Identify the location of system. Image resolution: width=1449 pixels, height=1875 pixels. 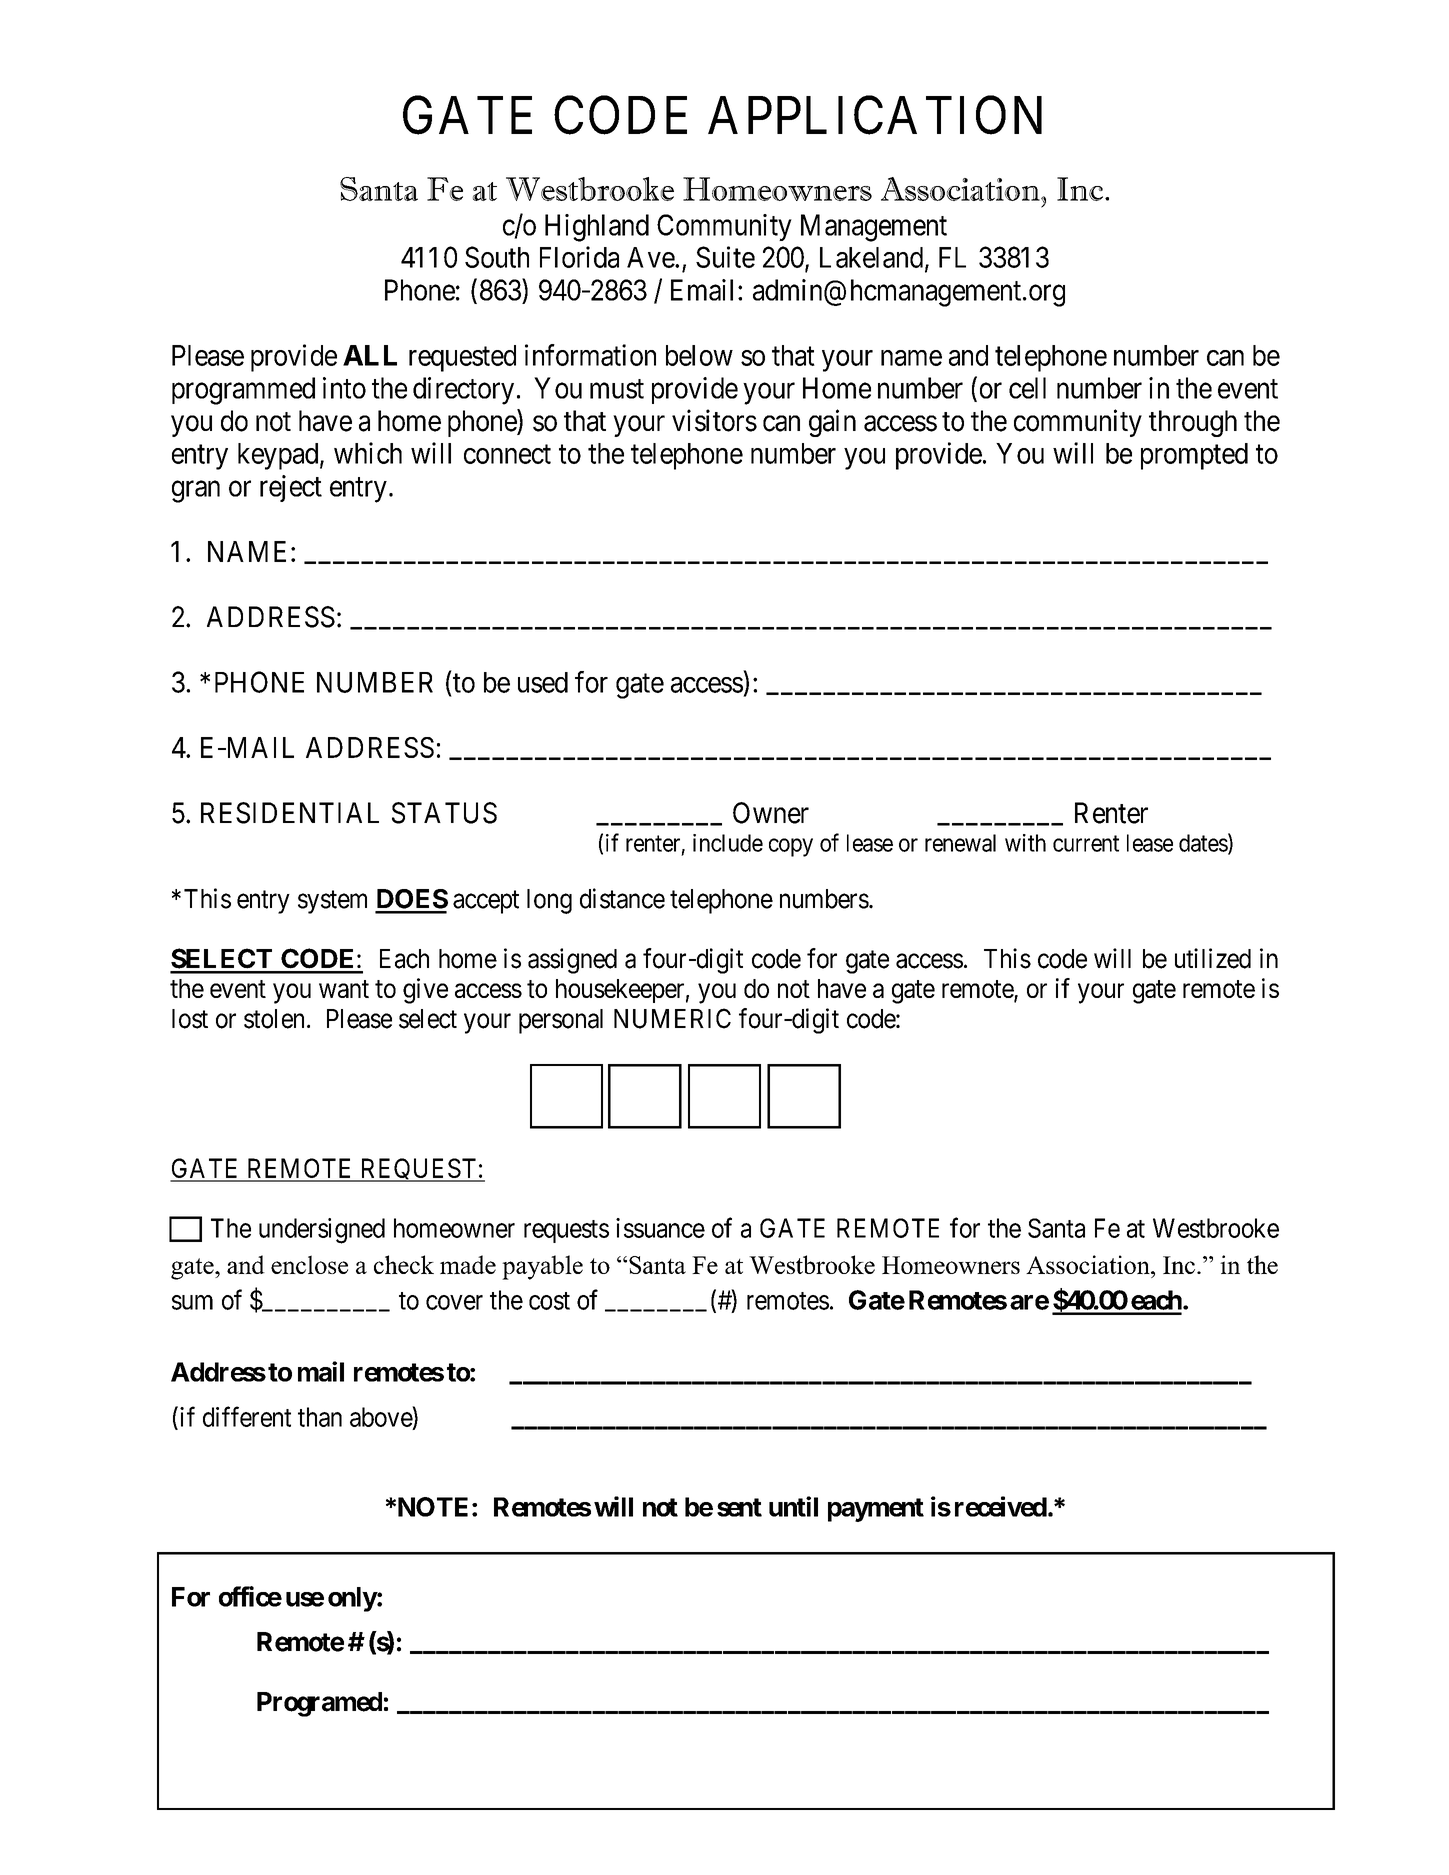
(332, 902).
